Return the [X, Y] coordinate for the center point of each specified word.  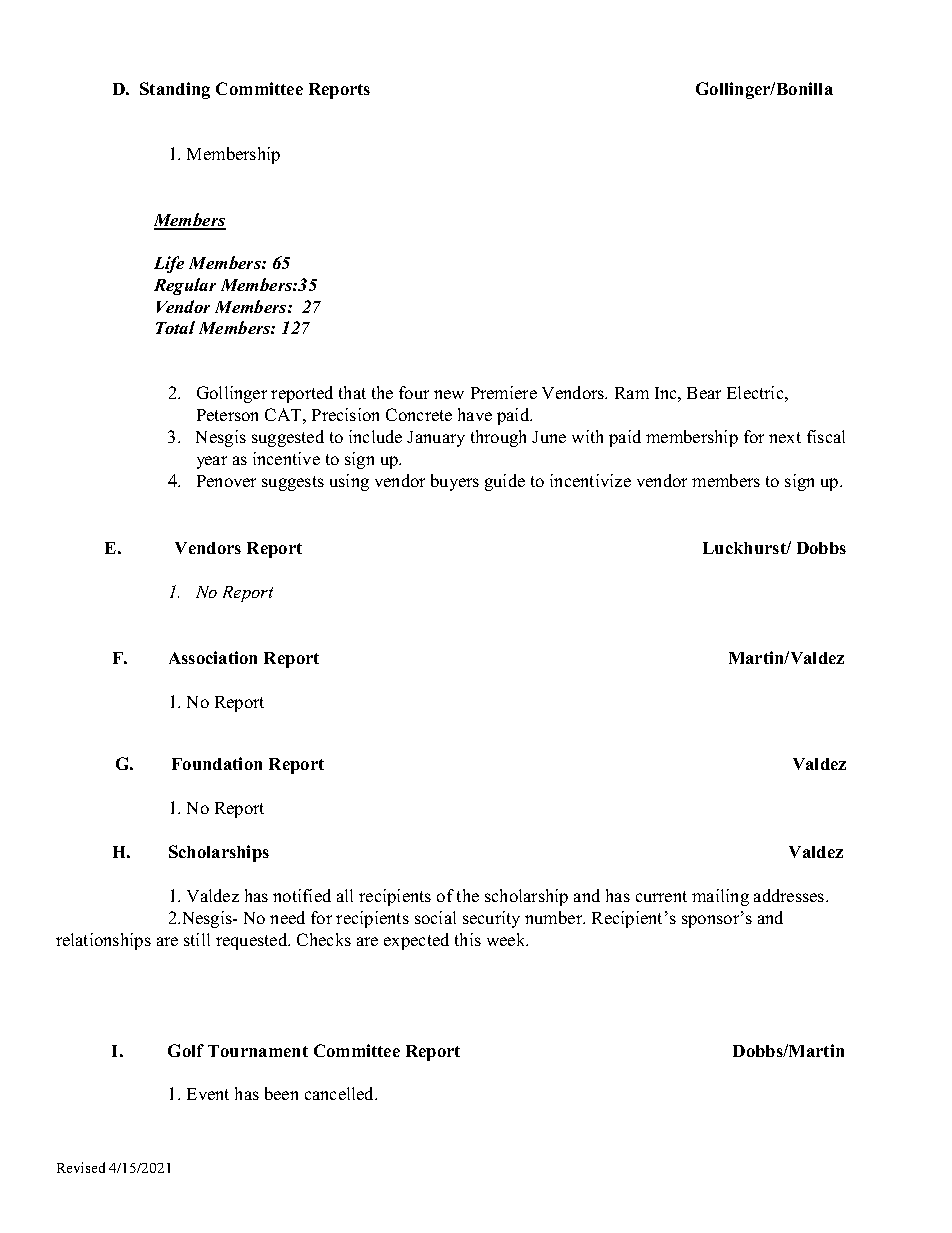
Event [208, 1094]
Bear [704, 393]
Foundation [217, 763]
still [197, 939]
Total [175, 327]
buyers [455, 482]
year [212, 462]
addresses [790, 895]
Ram [632, 393]
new [449, 394]
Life [169, 264]
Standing [175, 90]
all [345, 895]
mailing [720, 897]
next [785, 437]
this [468, 939]
